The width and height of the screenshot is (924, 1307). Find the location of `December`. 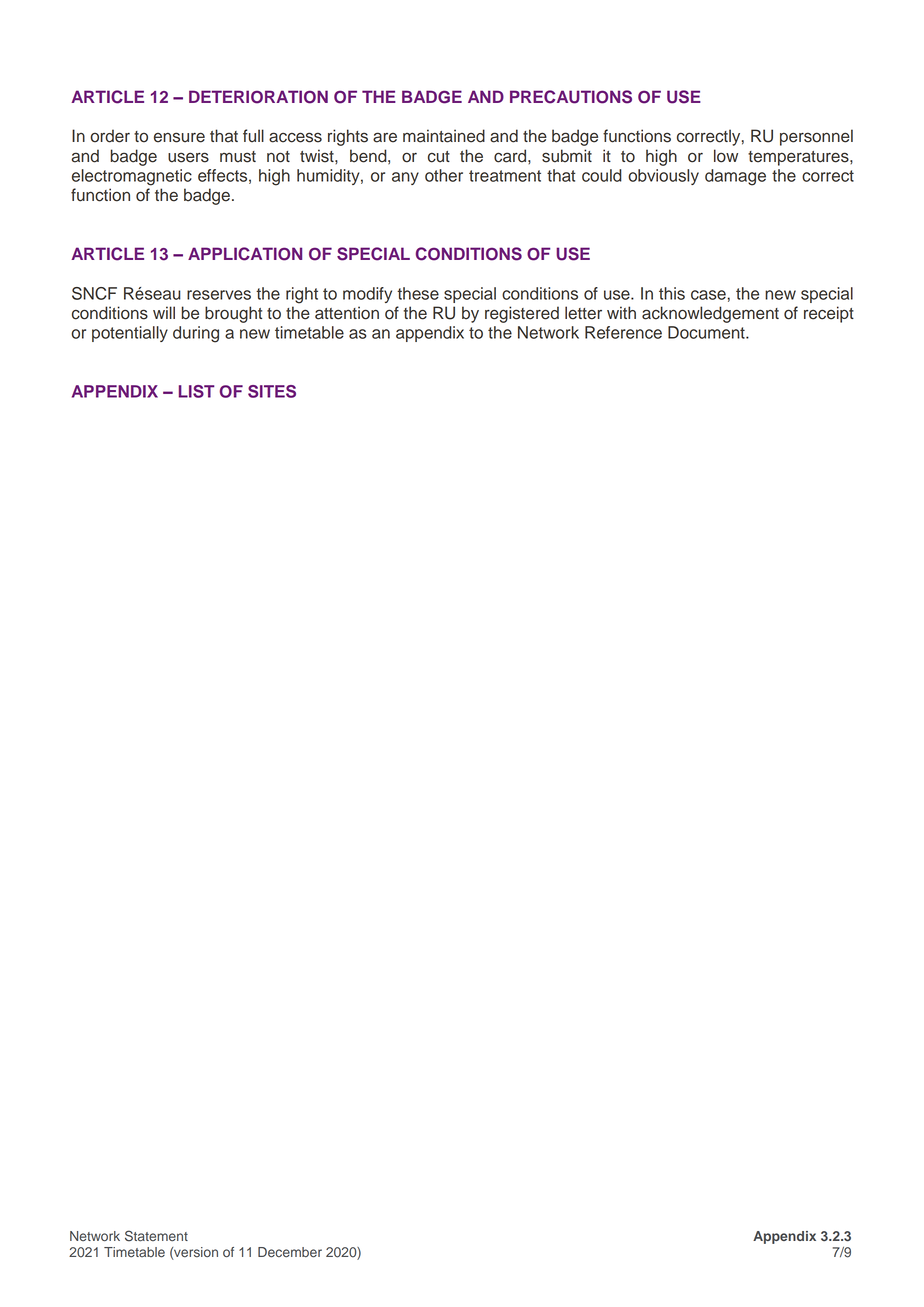

December is located at coordinates (290, 1252).
